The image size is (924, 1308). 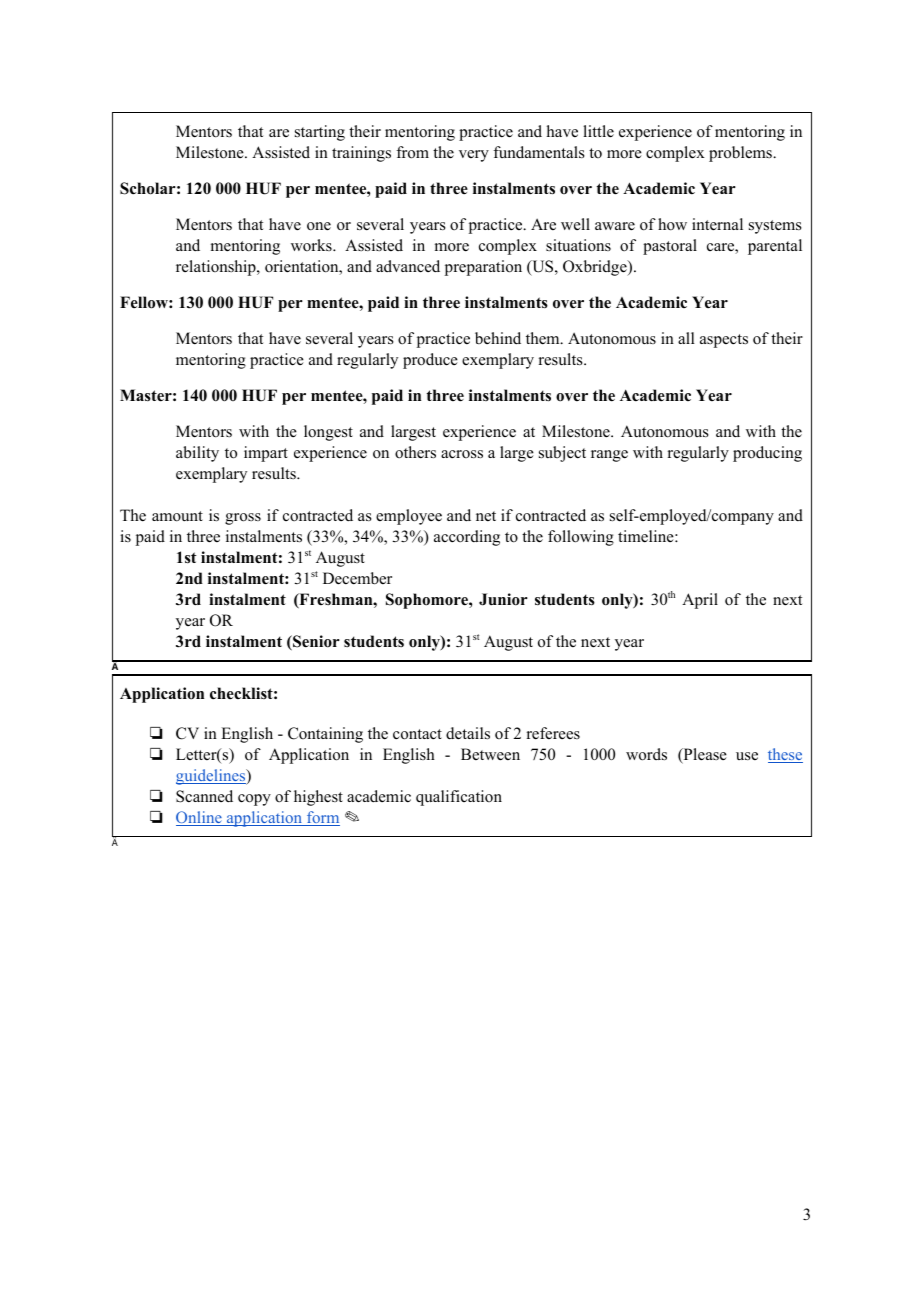 What do you see at coordinates (474, 156) in the screenshot?
I see `very` at bounding box center [474, 156].
